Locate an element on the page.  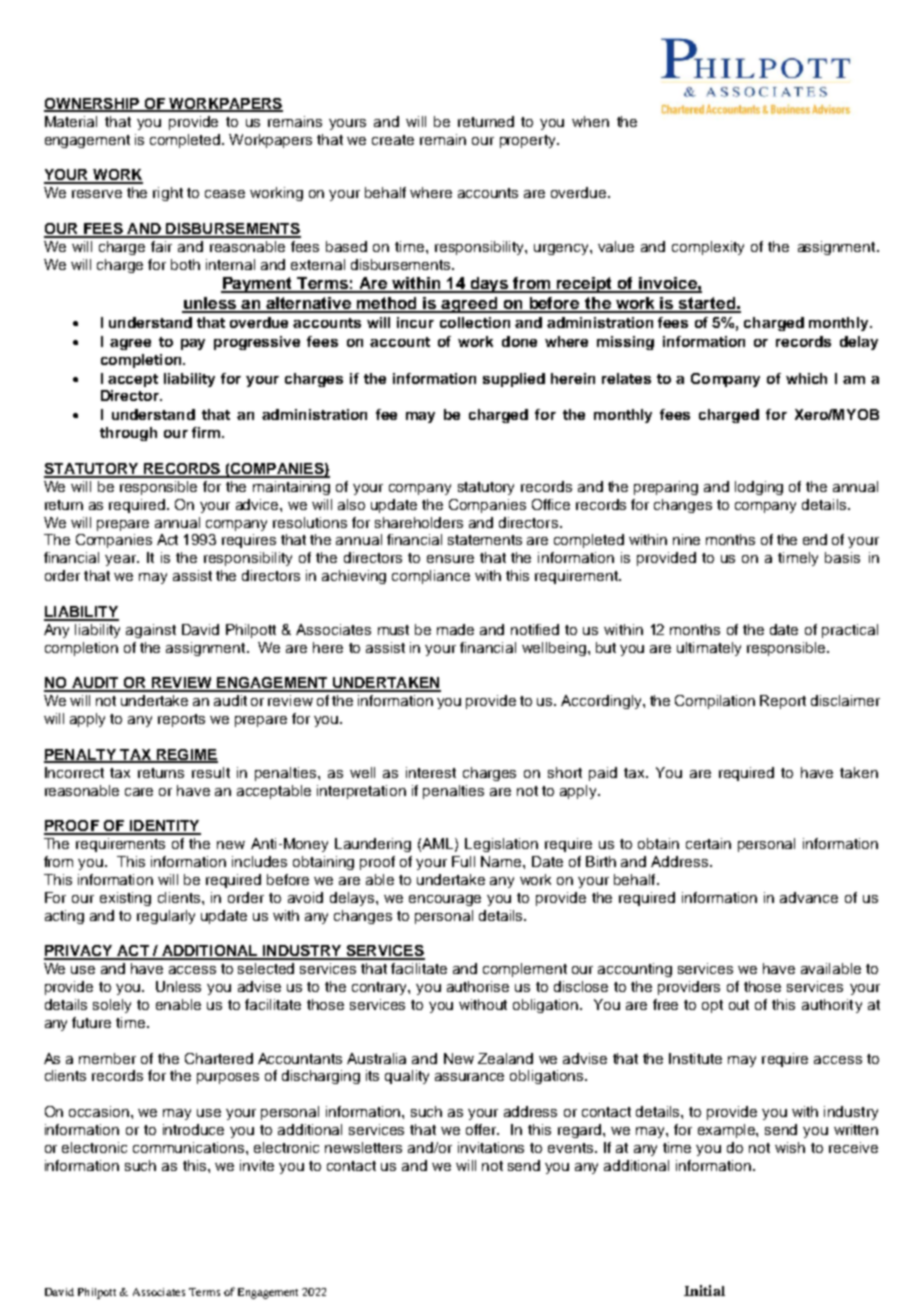
create is located at coordinates (393, 140).
